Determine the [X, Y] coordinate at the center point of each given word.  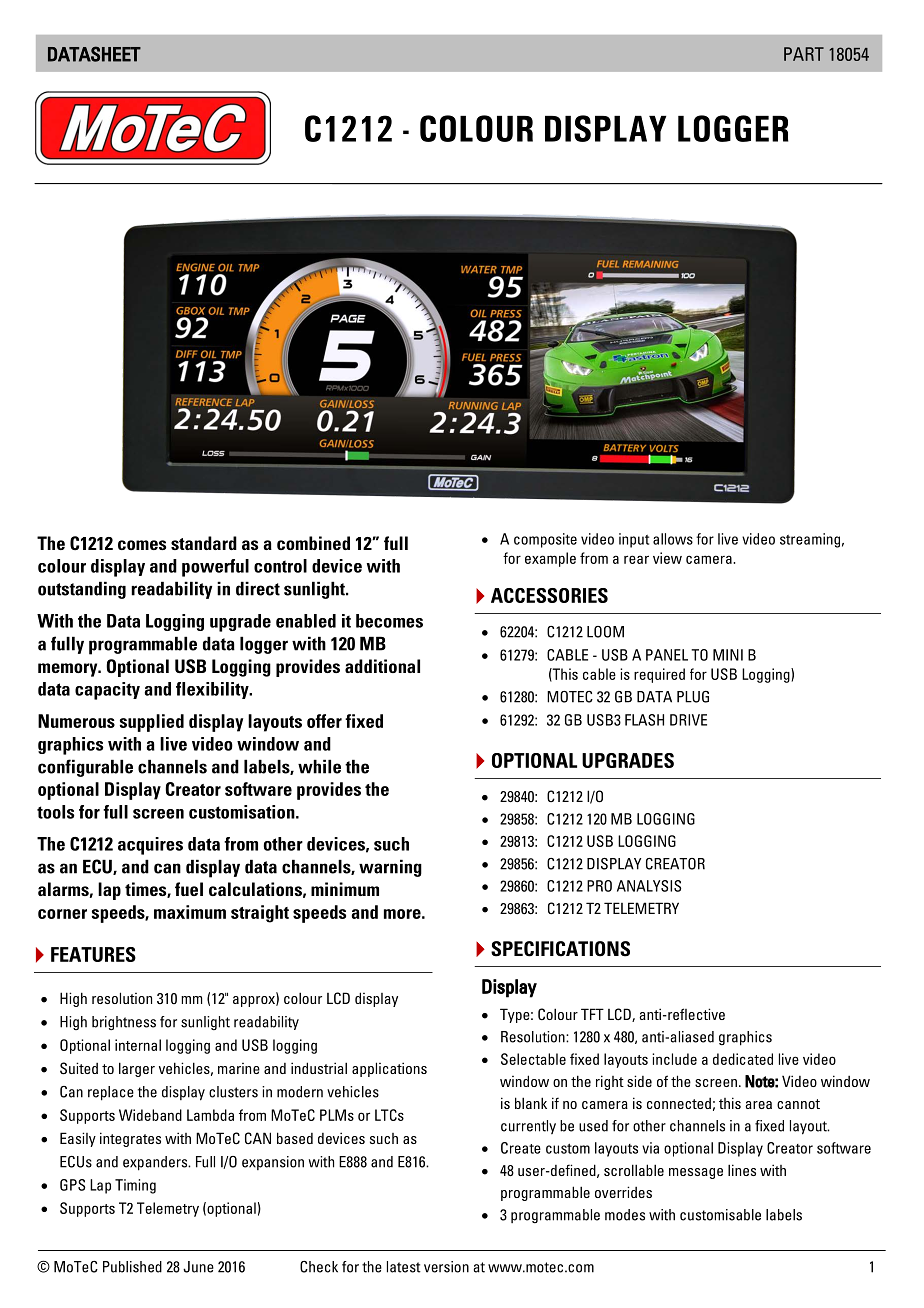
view [667, 558]
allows [673, 539]
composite [545, 540]
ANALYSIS [649, 886]
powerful [215, 568]
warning [390, 868]
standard [204, 543]
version [446, 1267]
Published [132, 1267]
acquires [150, 846]
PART [804, 54]
